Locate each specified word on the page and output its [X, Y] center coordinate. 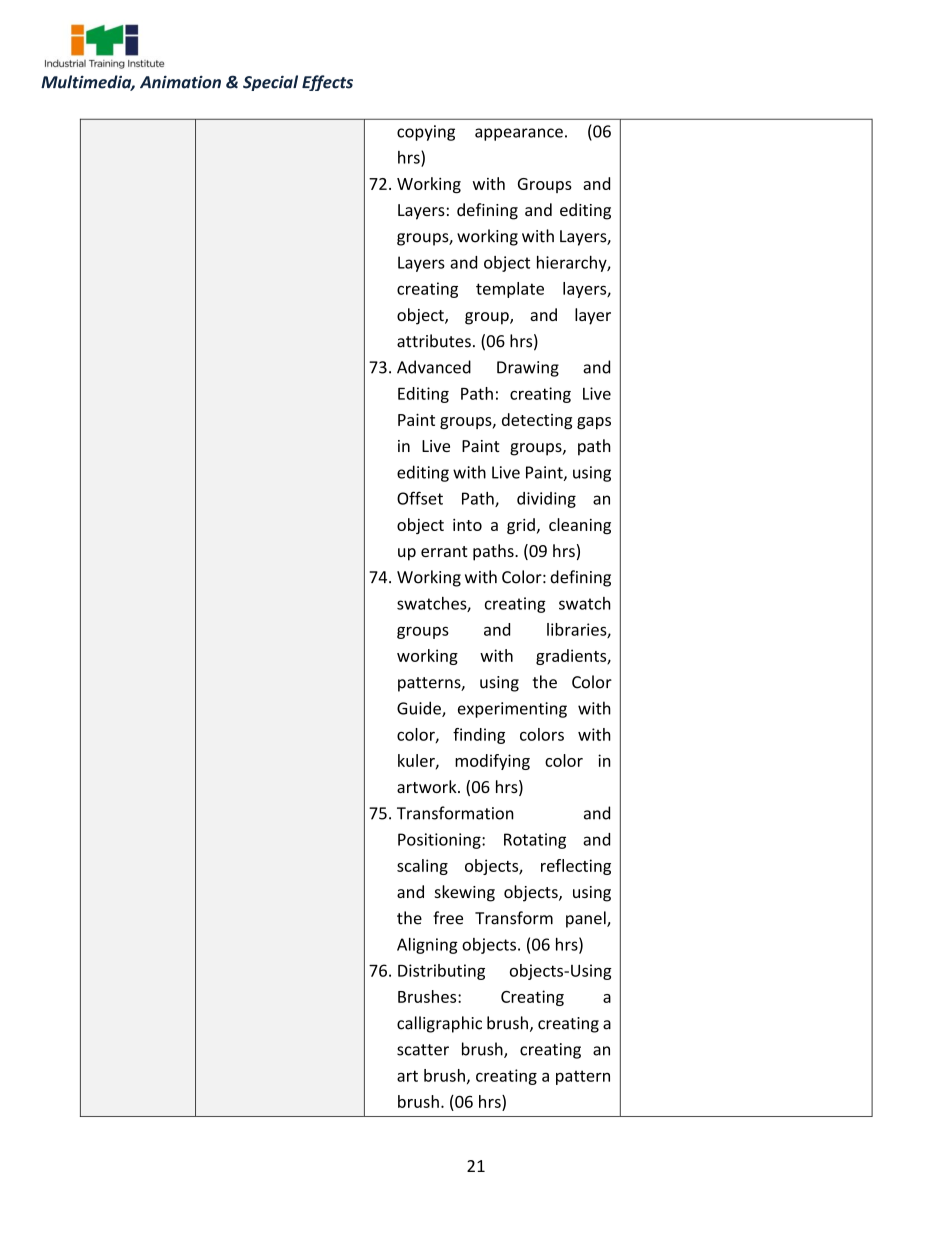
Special [270, 83]
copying [426, 133]
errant [444, 551]
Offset [420, 498]
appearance [519, 134]
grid [521, 526]
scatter [423, 1050]
